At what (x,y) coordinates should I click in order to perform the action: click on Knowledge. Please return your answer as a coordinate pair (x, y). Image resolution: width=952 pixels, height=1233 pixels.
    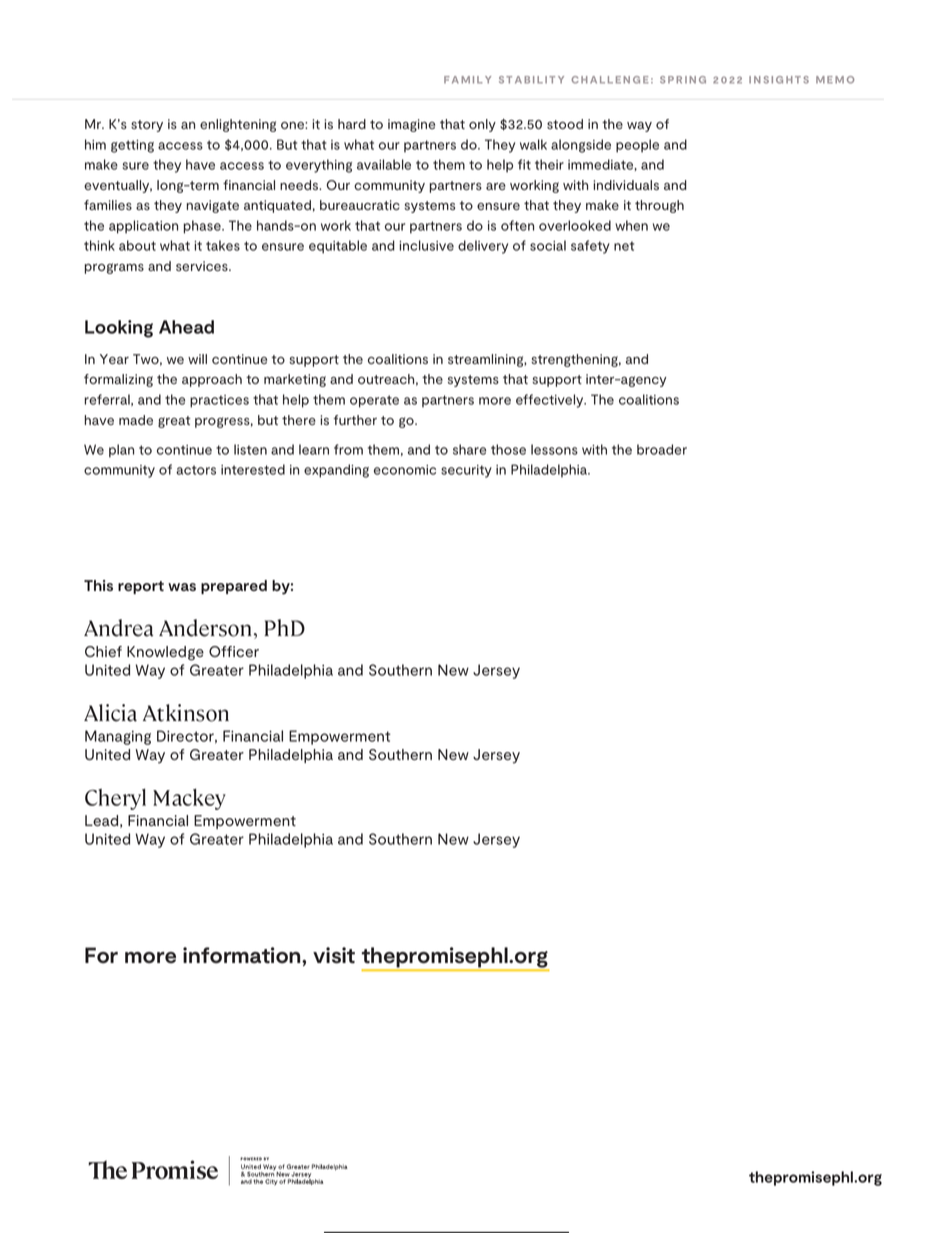
    Looking at the image, I should click on (165, 653).
